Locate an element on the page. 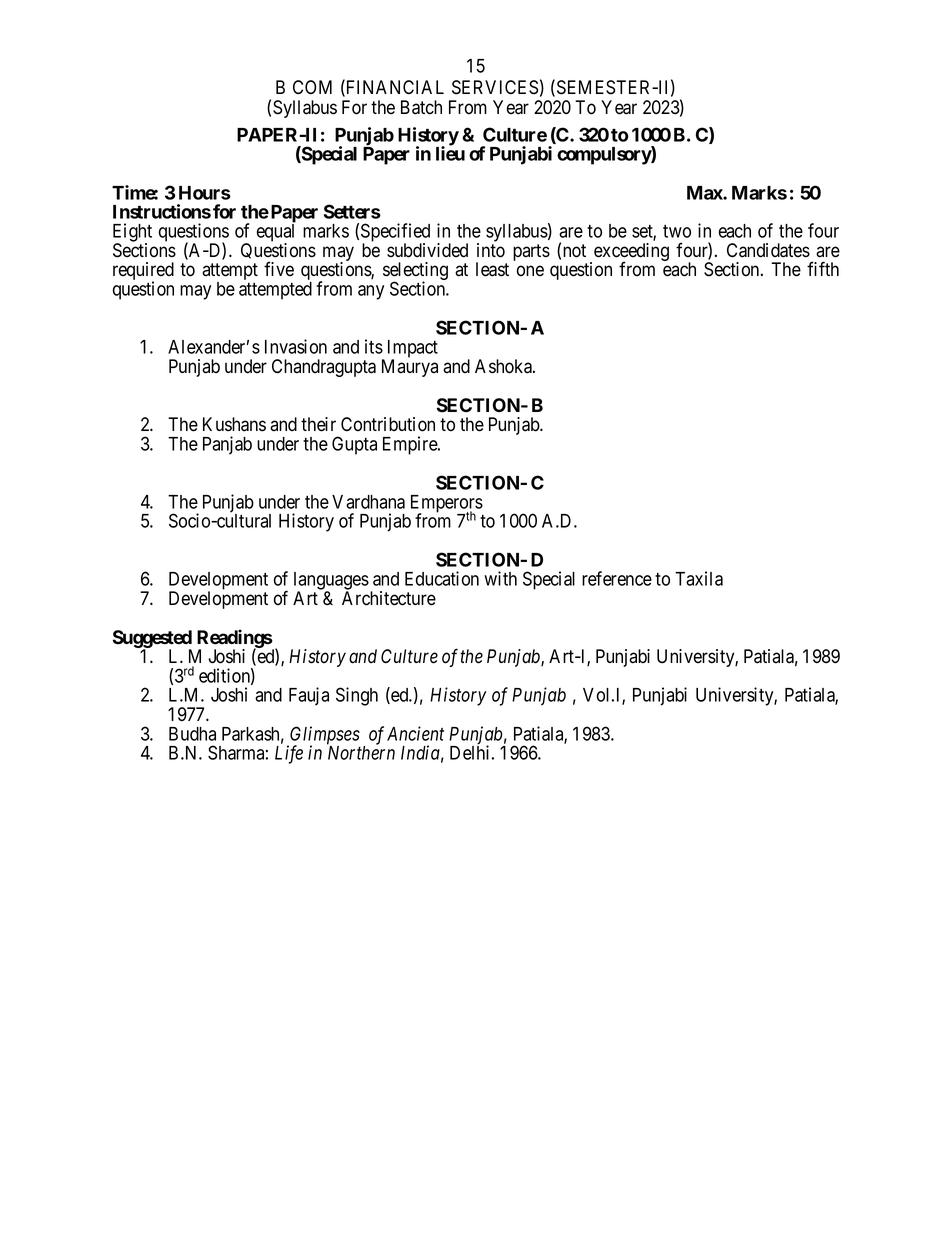 This image has width=952, height=1233. Batch is located at coordinates (421, 107).
